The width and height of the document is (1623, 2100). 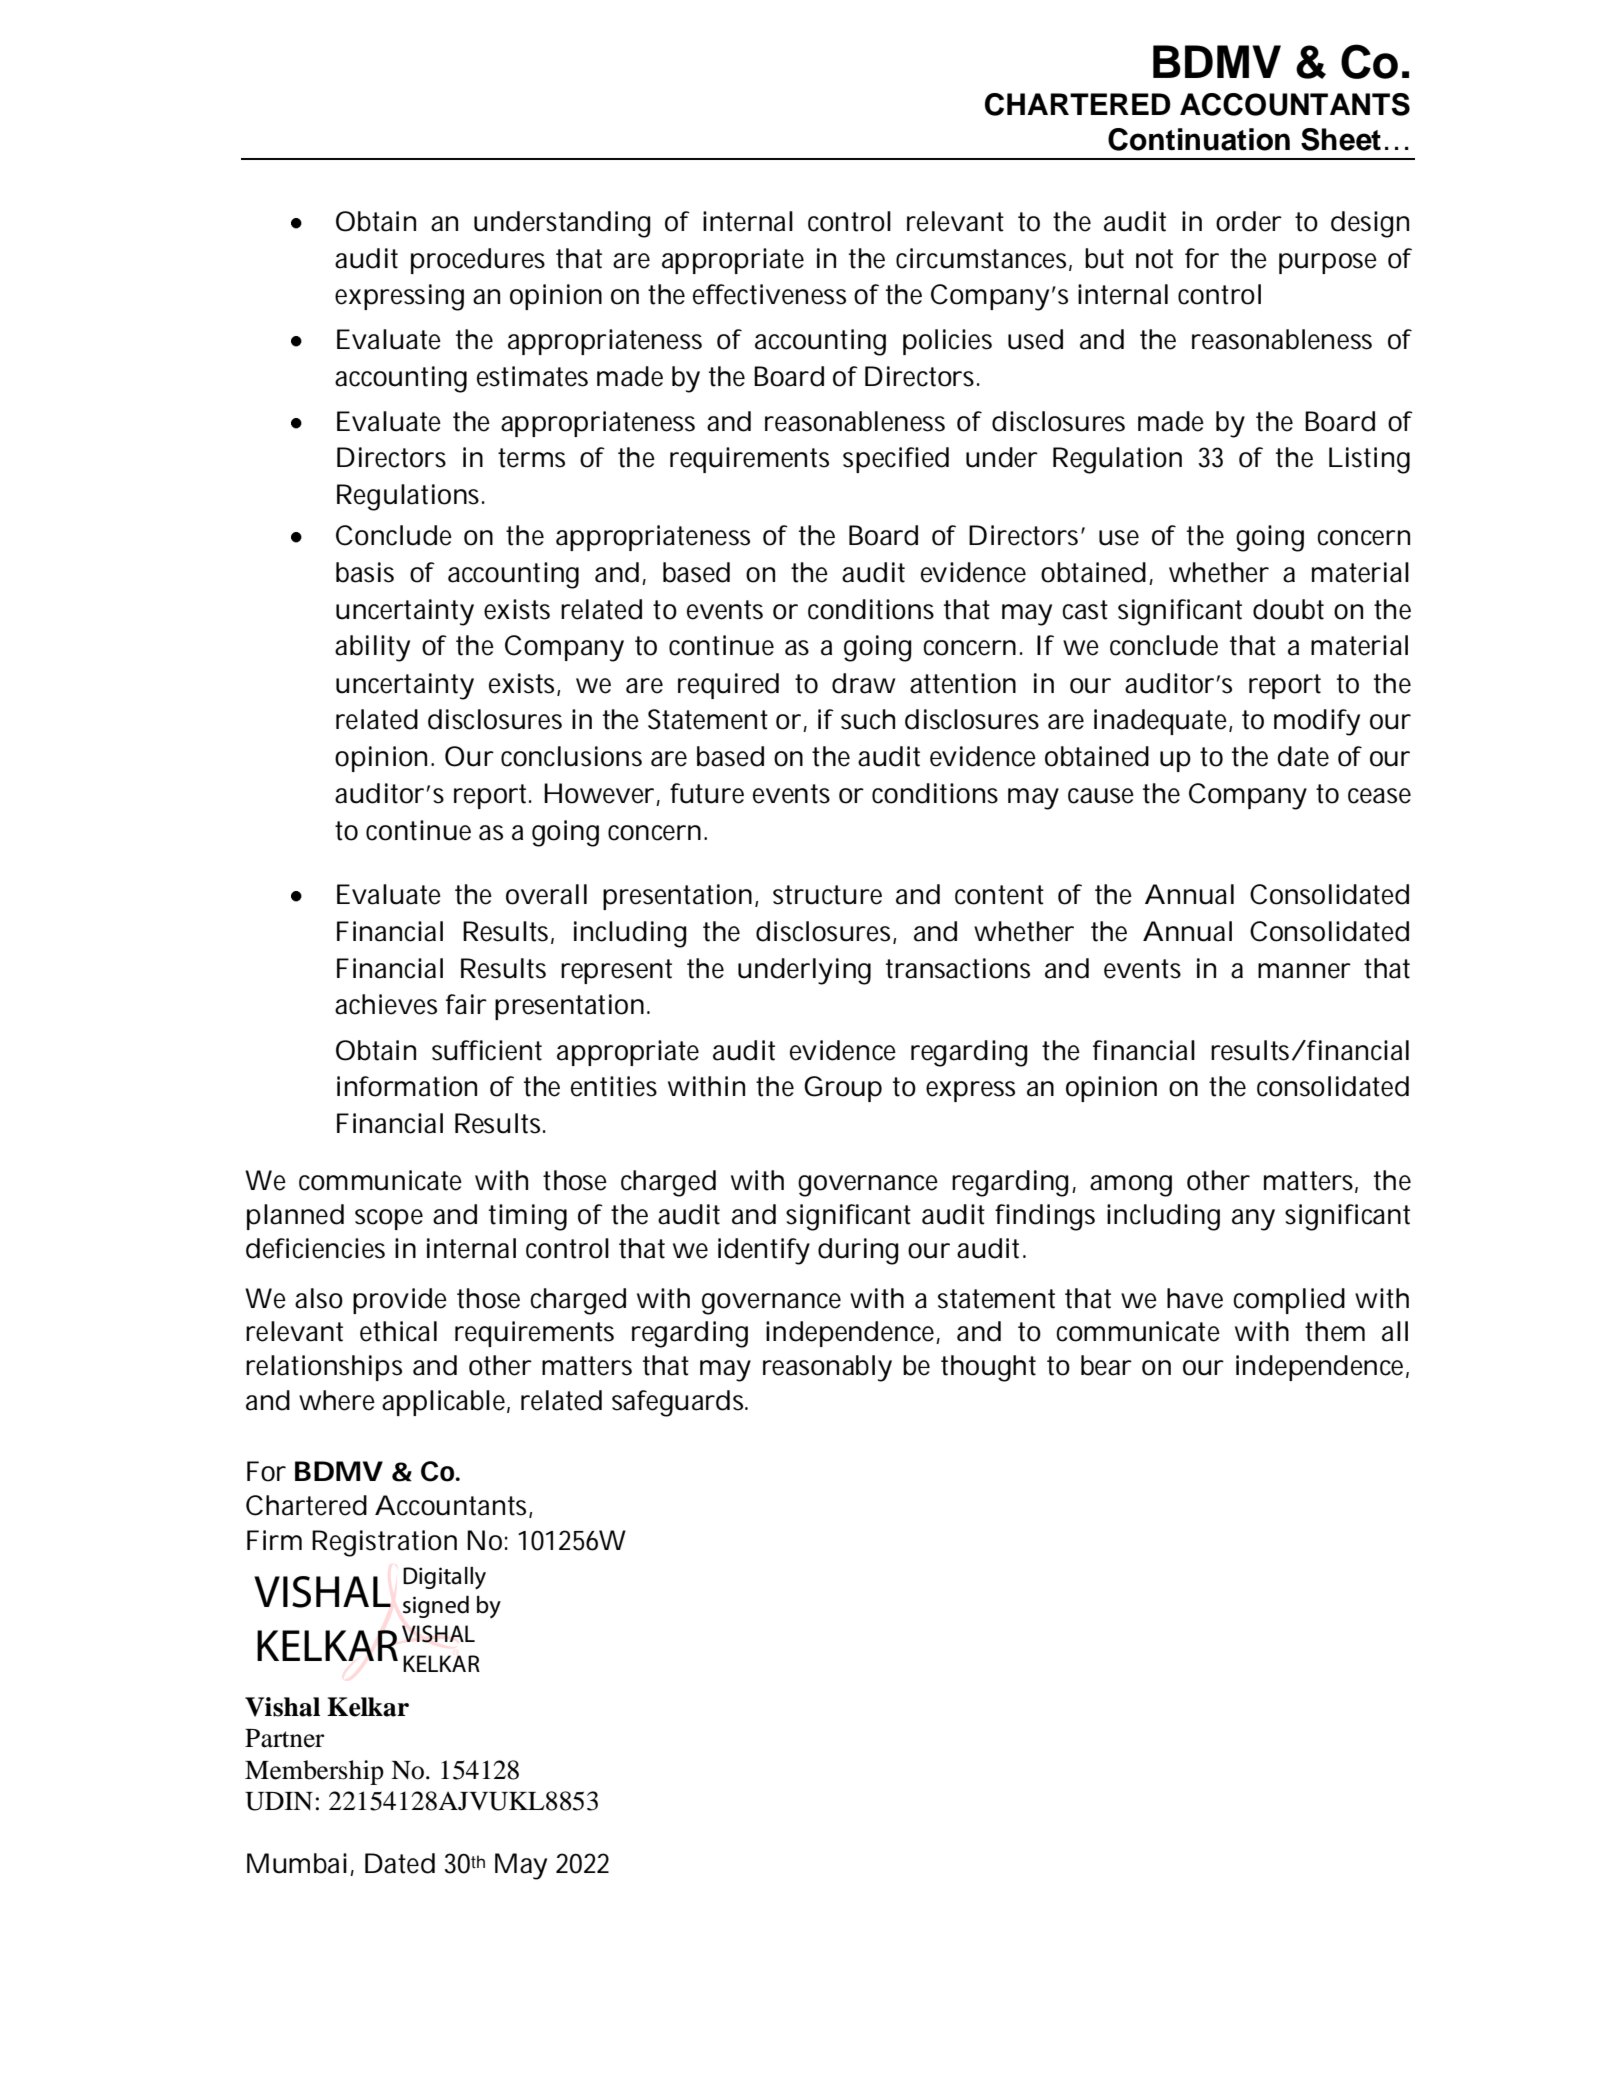 What do you see at coordinates (337, 1400) in the document?
I see `where` at bounding box center [337, 1400].
